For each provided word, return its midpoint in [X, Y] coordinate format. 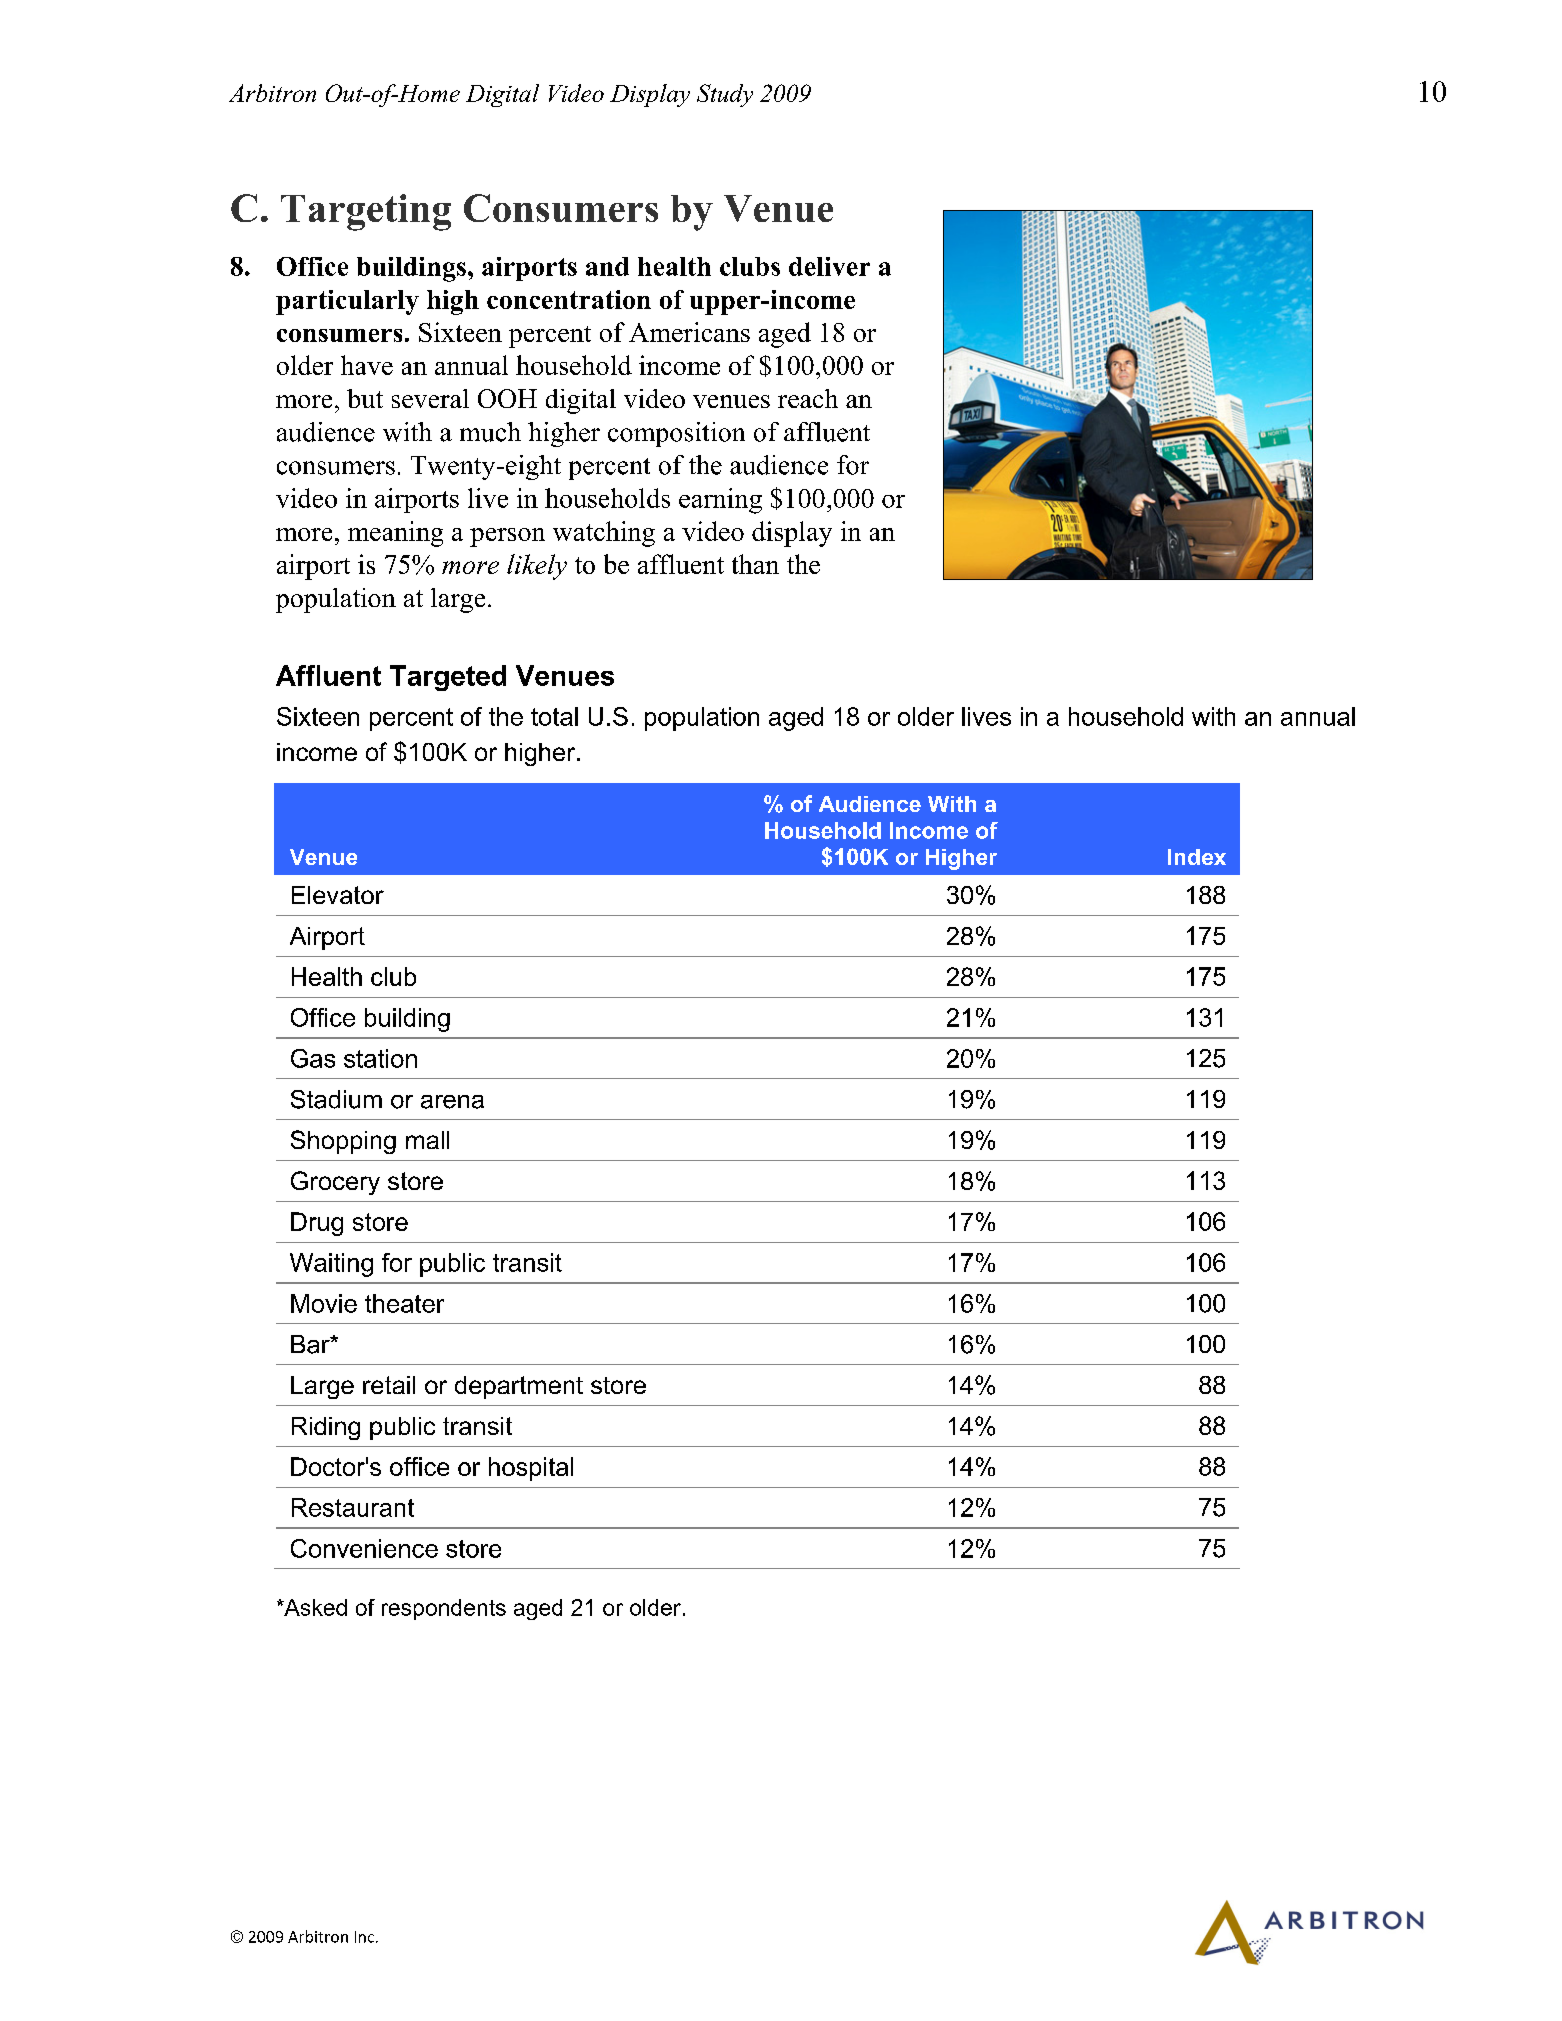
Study [725, 95]
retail [389, 1385]
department [519, 1387]
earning [720, 501]
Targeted [448, 678]
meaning [395, 534]
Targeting [366, 212]
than [755, 564]
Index [1197, 857]
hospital [531, 1469]
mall [427, 1140]
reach [808, 398]
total [554, 716]
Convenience [364, 1548]
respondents [444, 1609]
